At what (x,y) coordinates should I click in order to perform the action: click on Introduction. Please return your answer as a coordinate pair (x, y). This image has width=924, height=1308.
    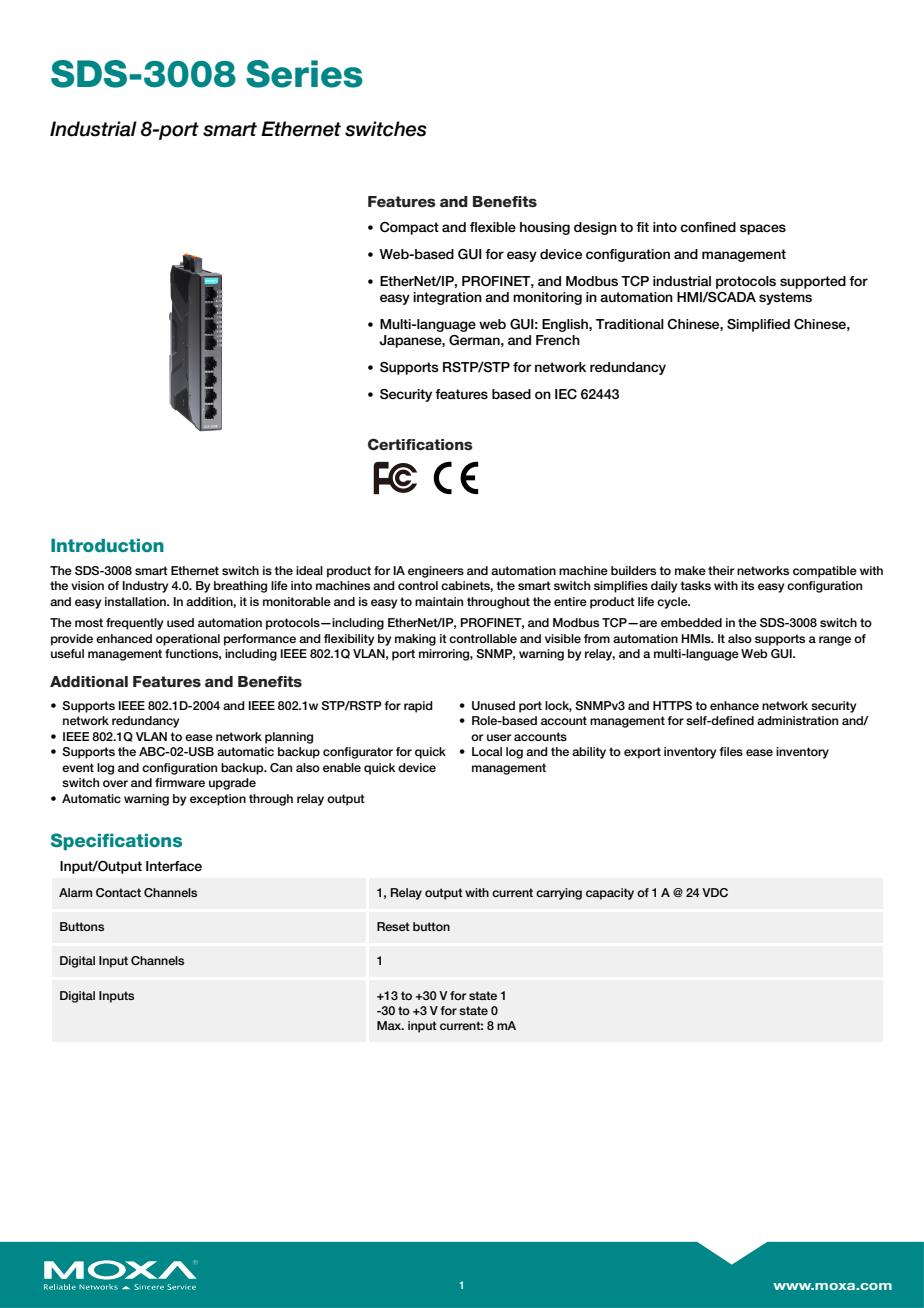
    Looking at the image, I should click on (107, 545).
